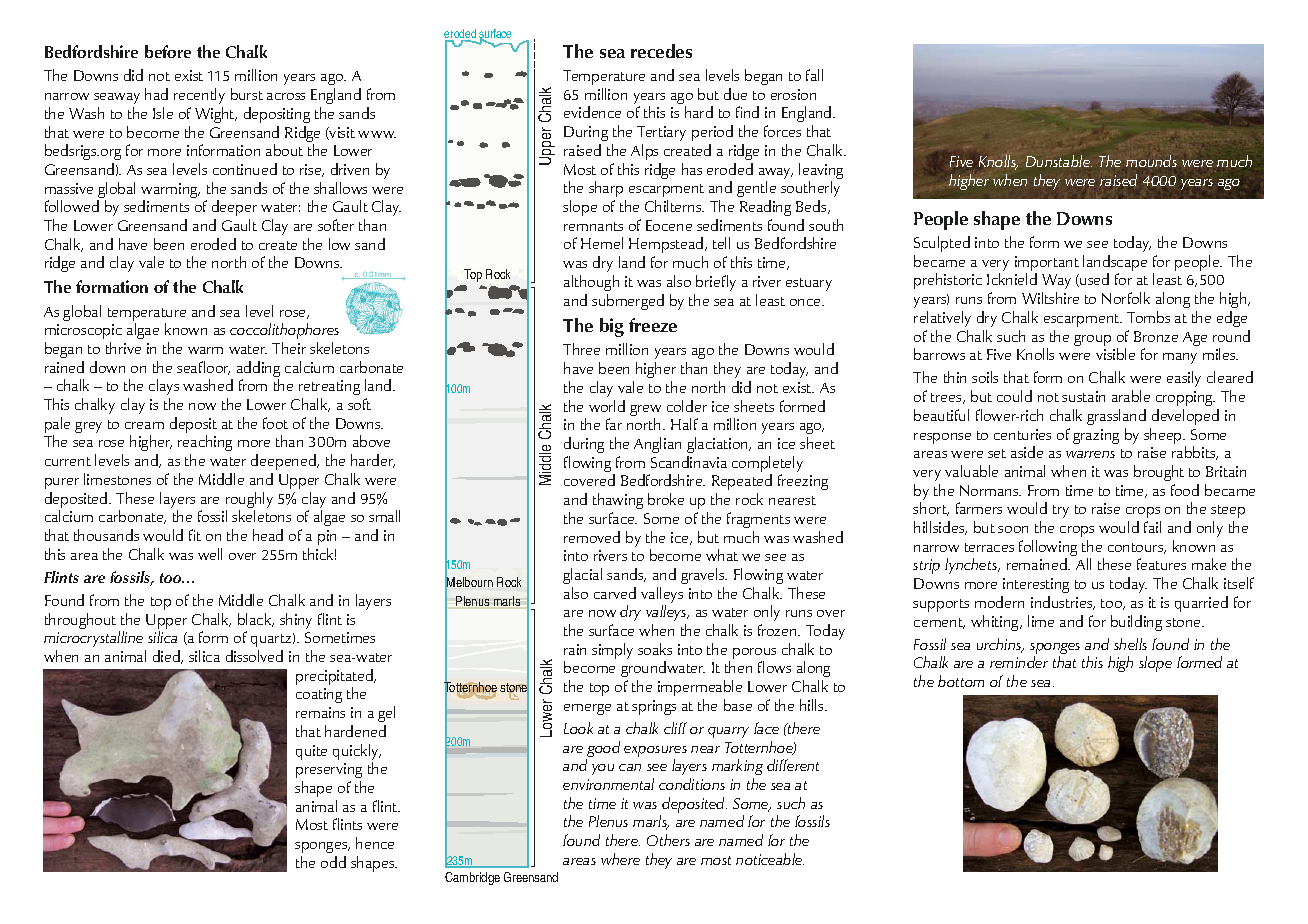  I want to click on mounds, so click(1151, 161).
